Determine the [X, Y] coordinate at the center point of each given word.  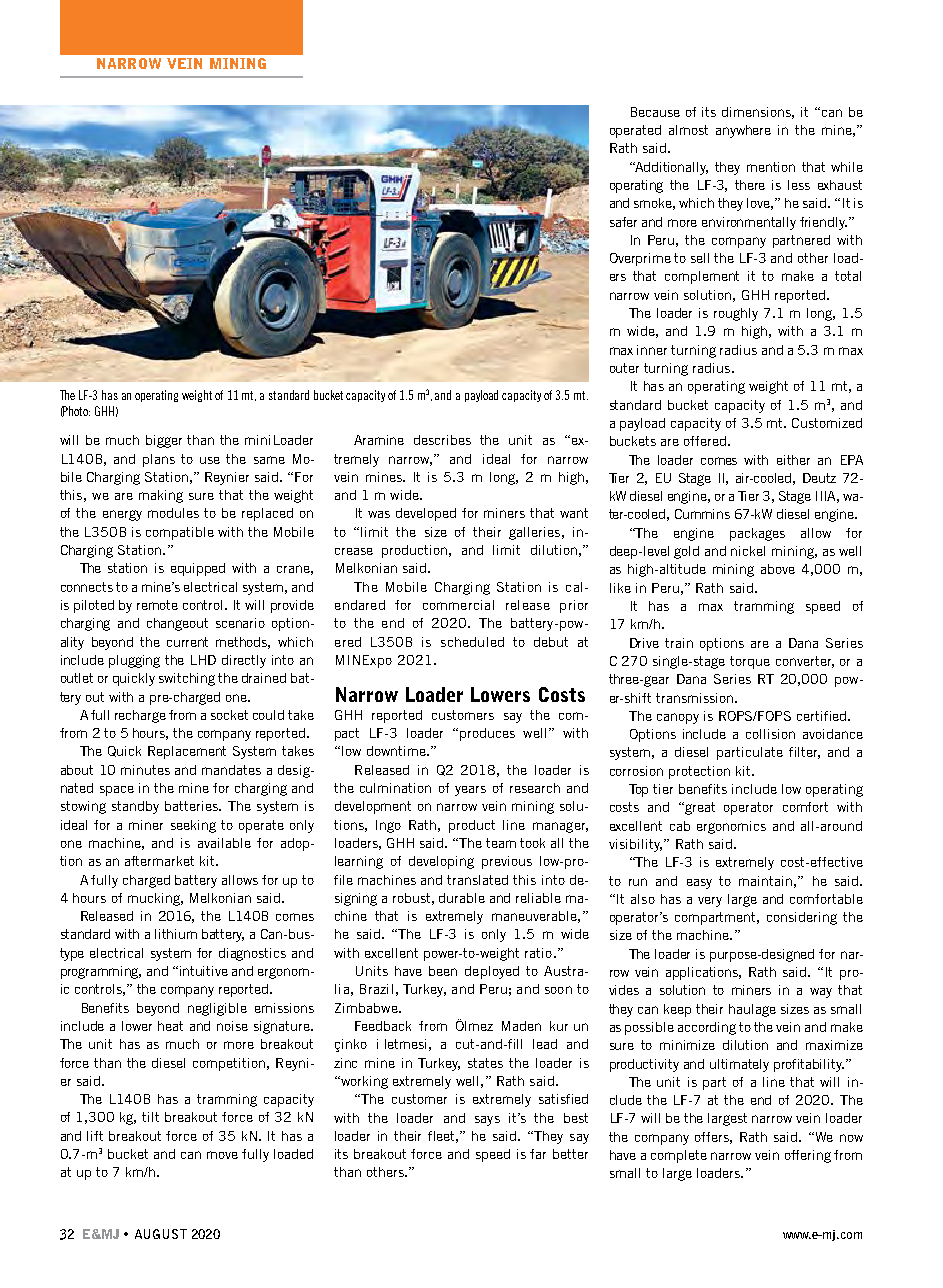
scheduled [472, 642]
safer [623, 222]
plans [159, 460]
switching [187, 679]
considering [802, 918]
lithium [176, 934]
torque [750, 662]
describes [442, 440]
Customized [827, 423]
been [443, 971]
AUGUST [161, 1234]
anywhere [743, 131]
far [538, 1154]
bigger [164, 441]
